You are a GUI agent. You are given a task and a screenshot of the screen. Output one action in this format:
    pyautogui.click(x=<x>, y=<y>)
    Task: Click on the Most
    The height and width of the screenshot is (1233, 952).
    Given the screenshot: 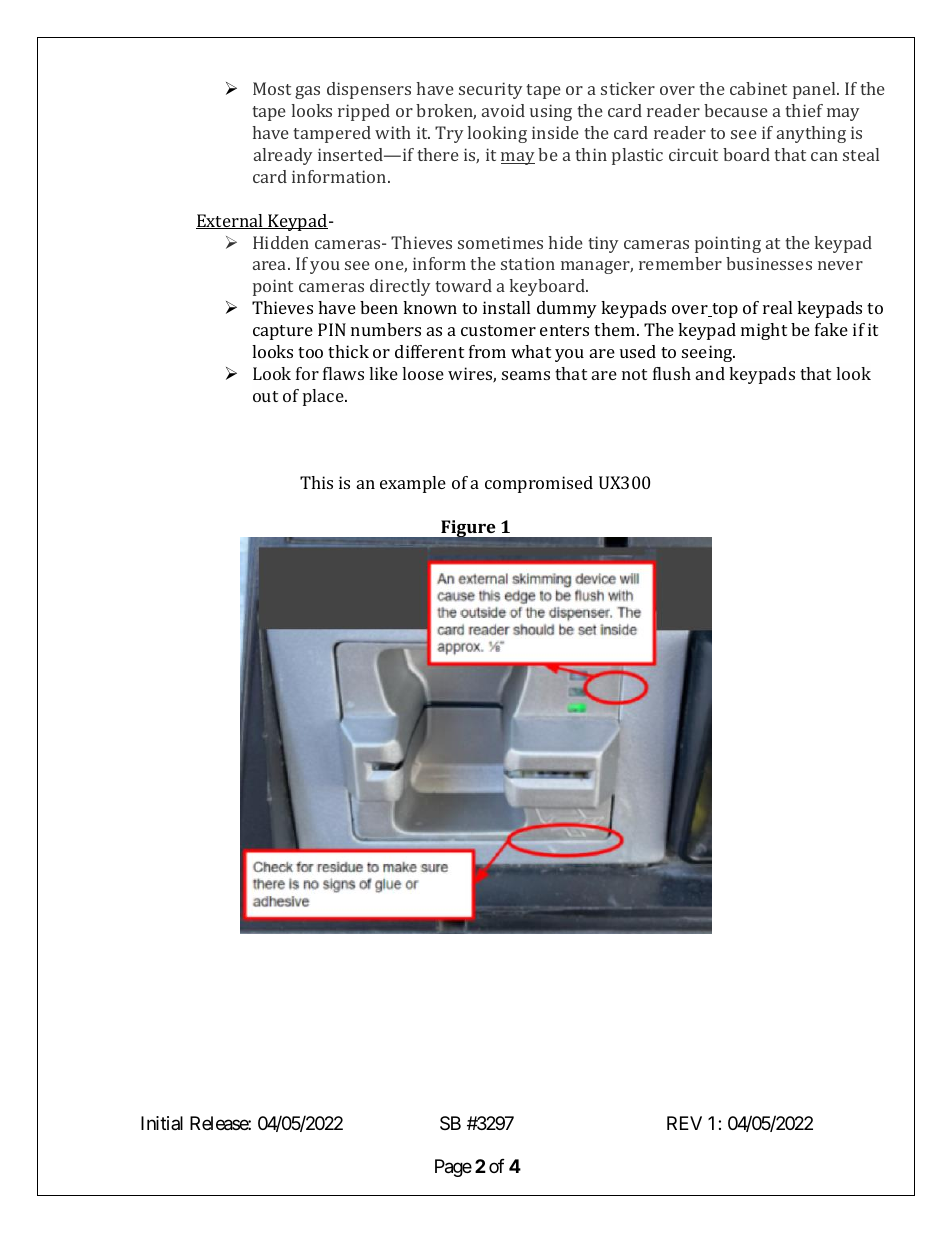 What is the action you would take?
    pyautogui.click(x=272, y=88)
